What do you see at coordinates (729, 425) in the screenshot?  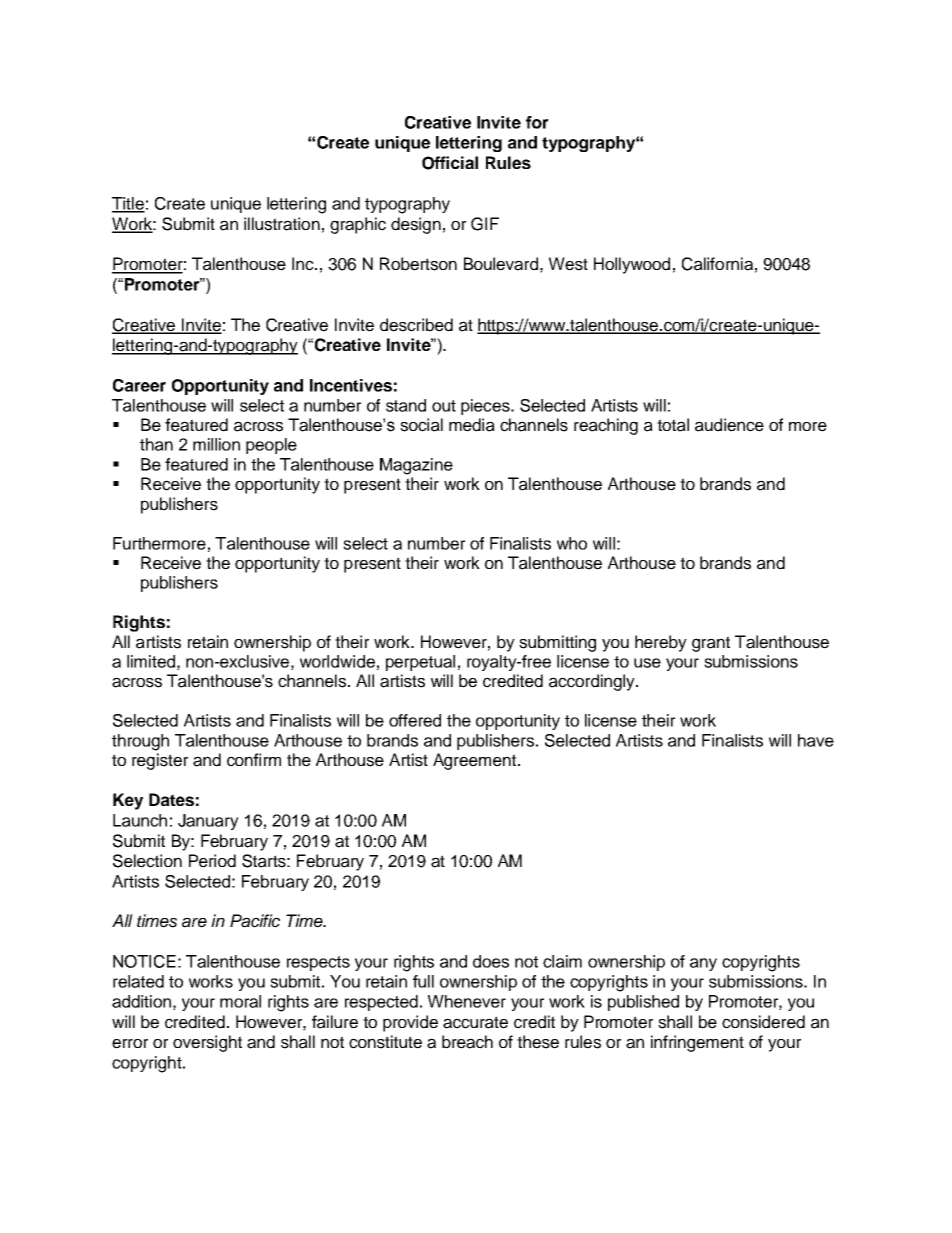 I see `audience` at bounding box center [729, 425].
